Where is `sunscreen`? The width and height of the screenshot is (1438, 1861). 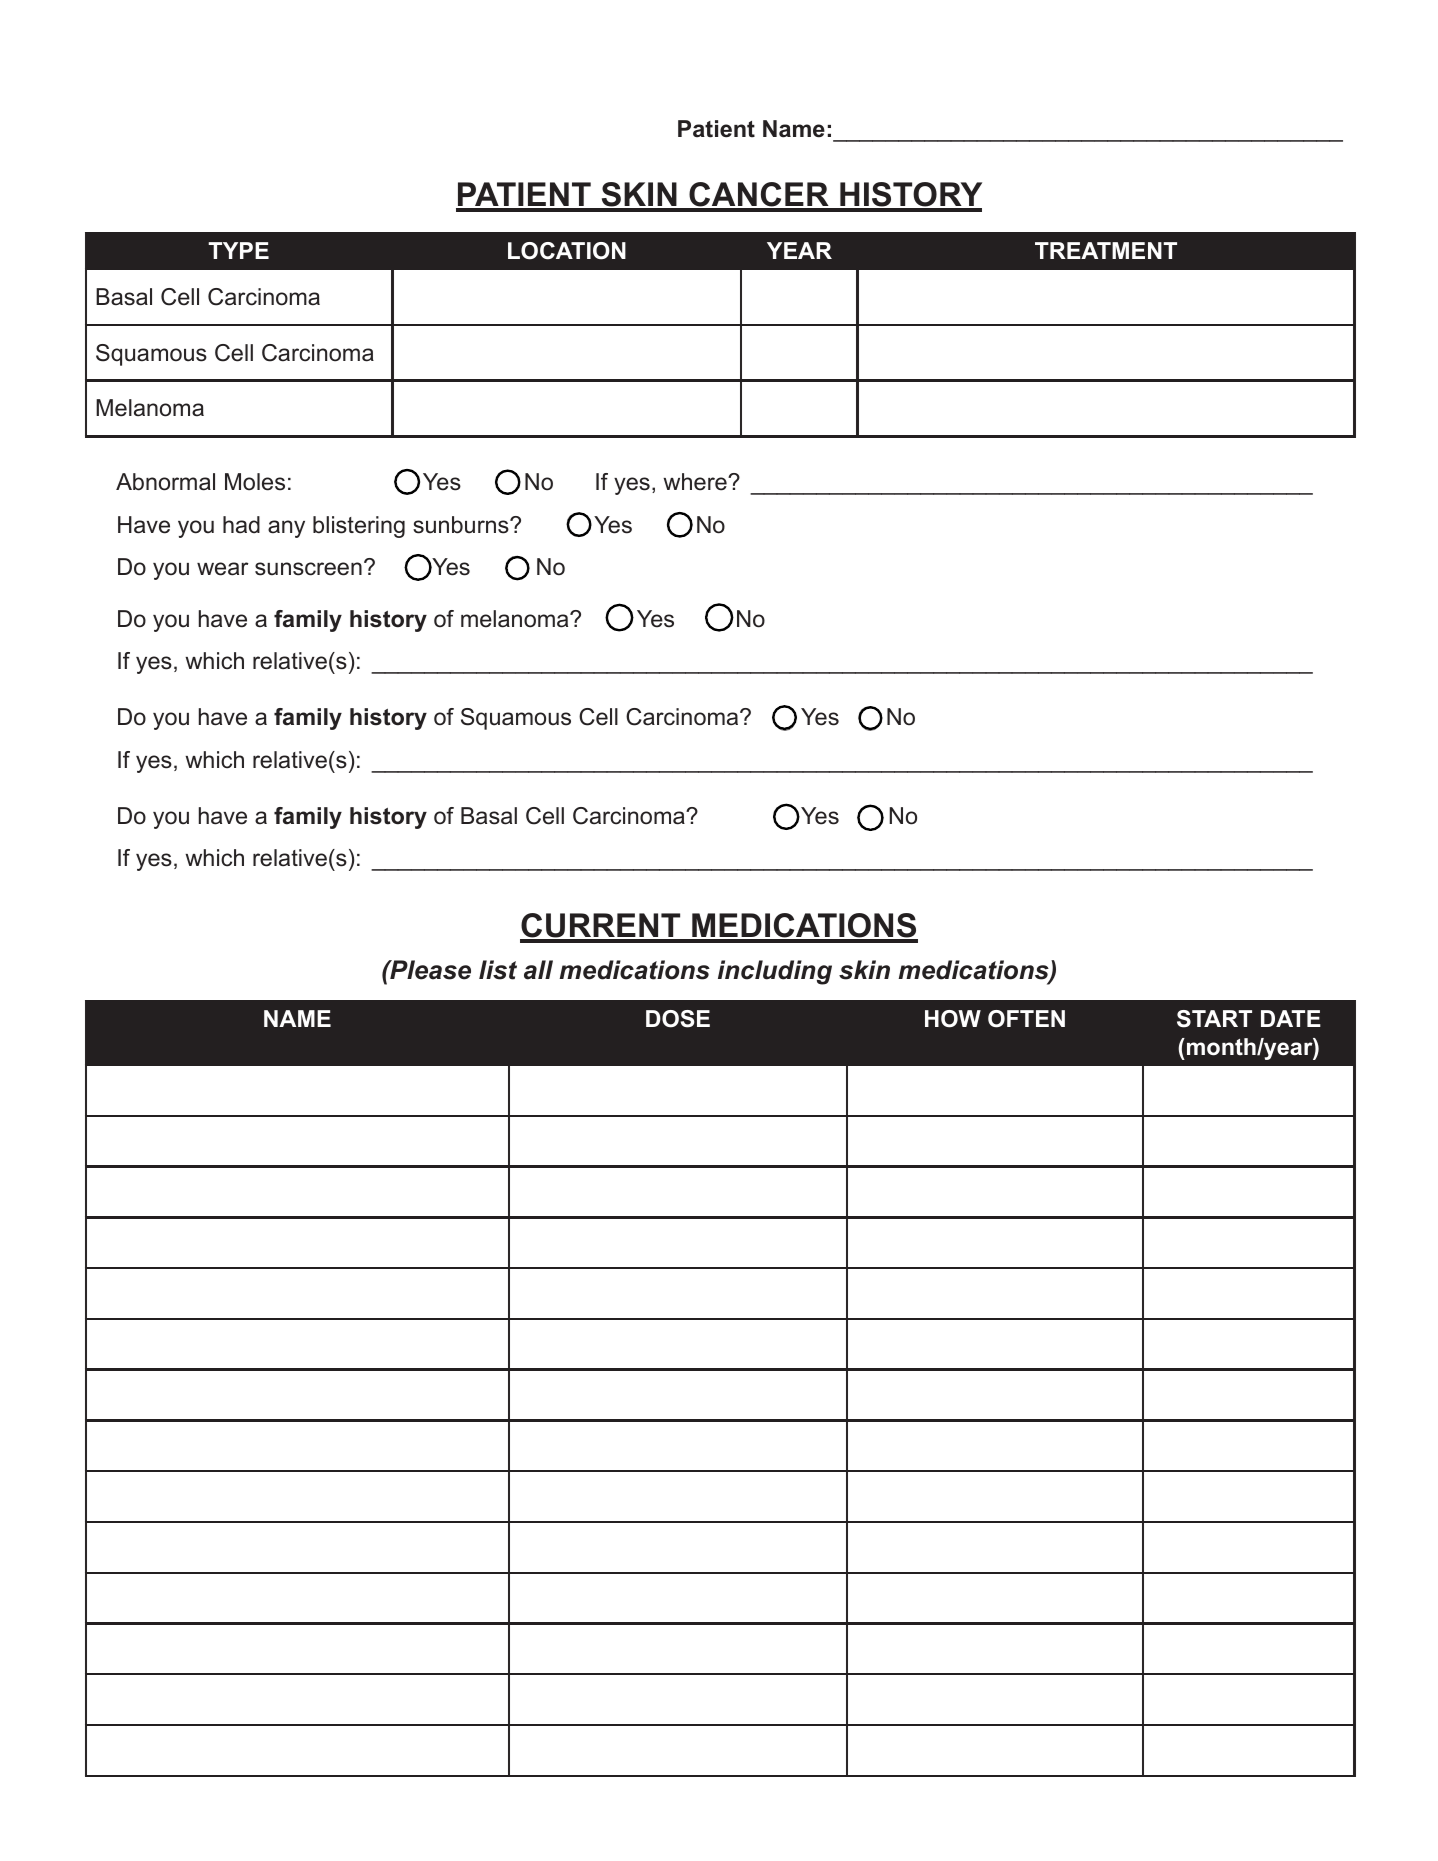 sunscreen is located at coordinates (308, 569).
